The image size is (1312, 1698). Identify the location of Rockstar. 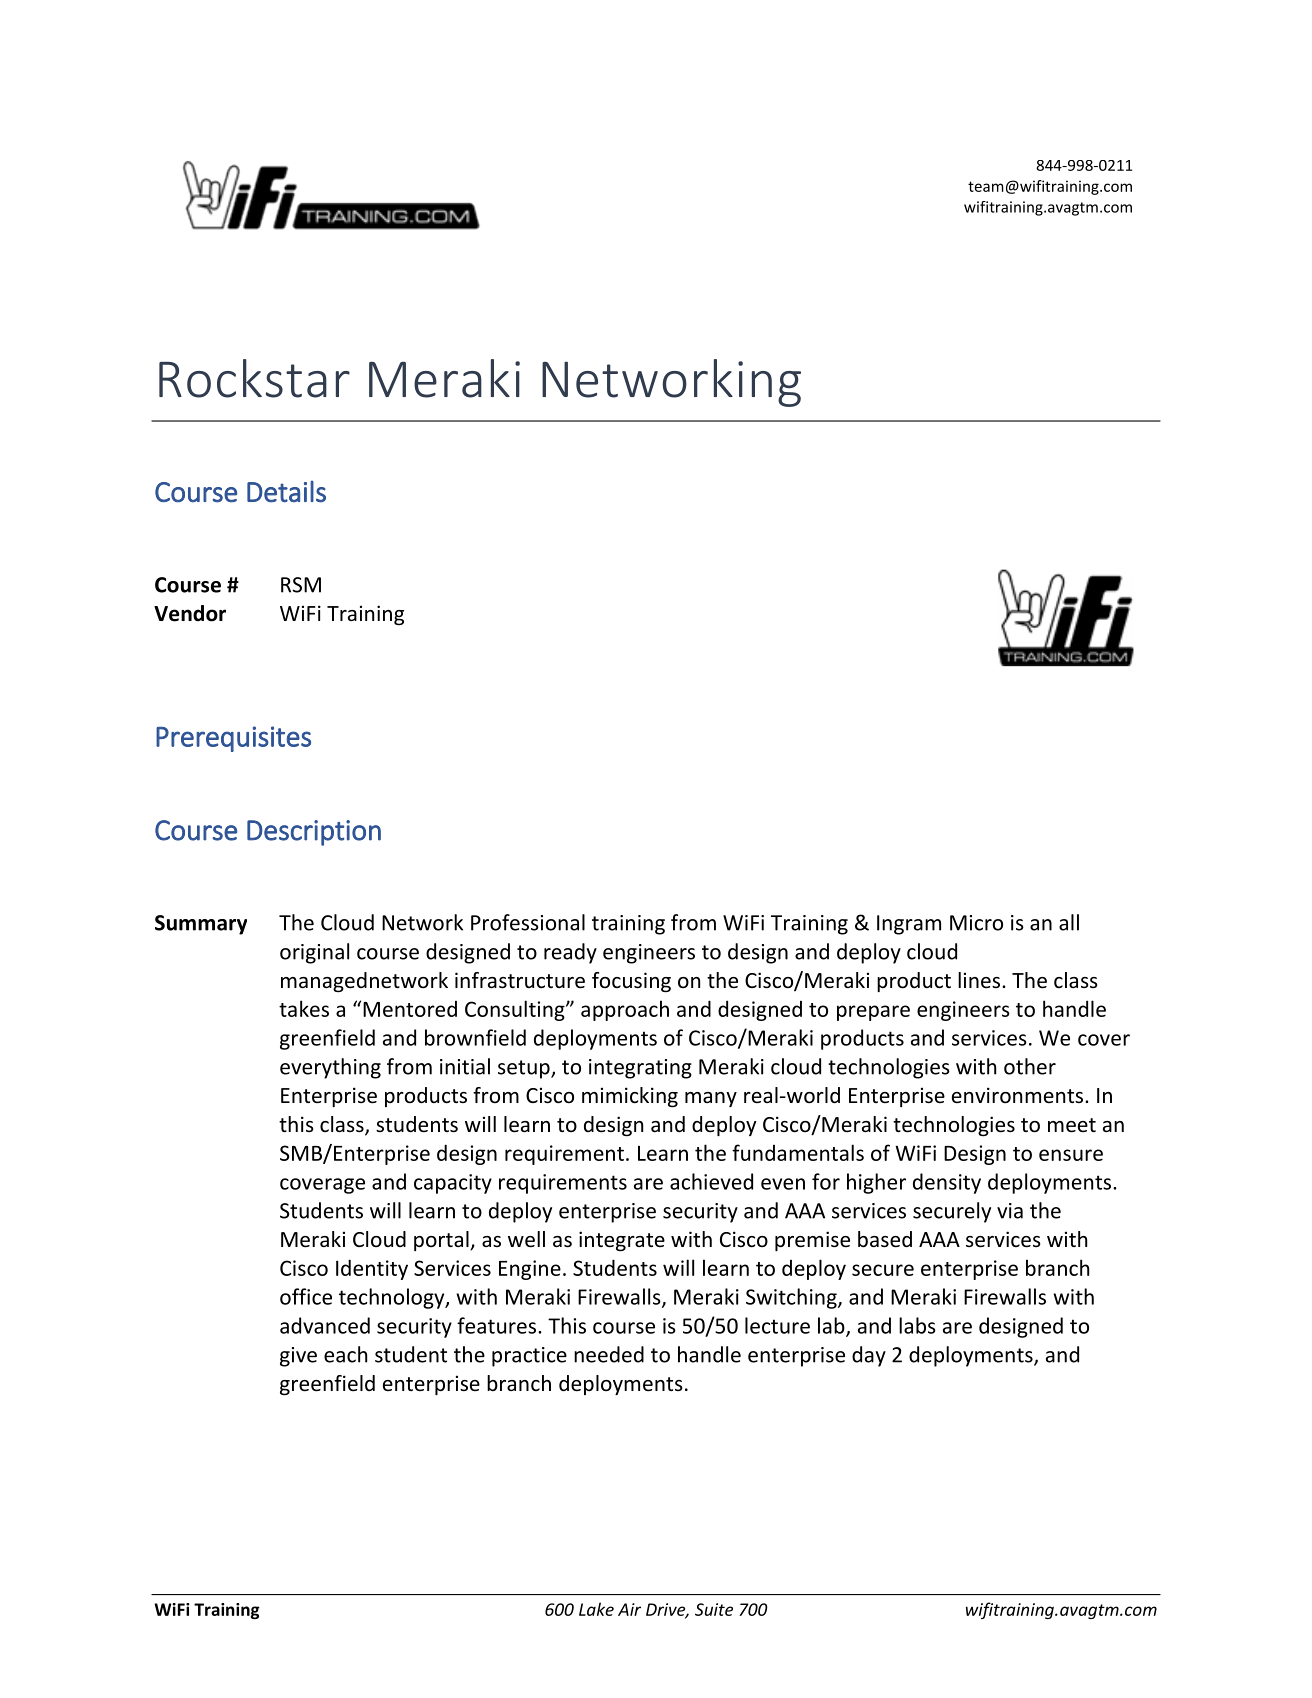
(254, 378).
